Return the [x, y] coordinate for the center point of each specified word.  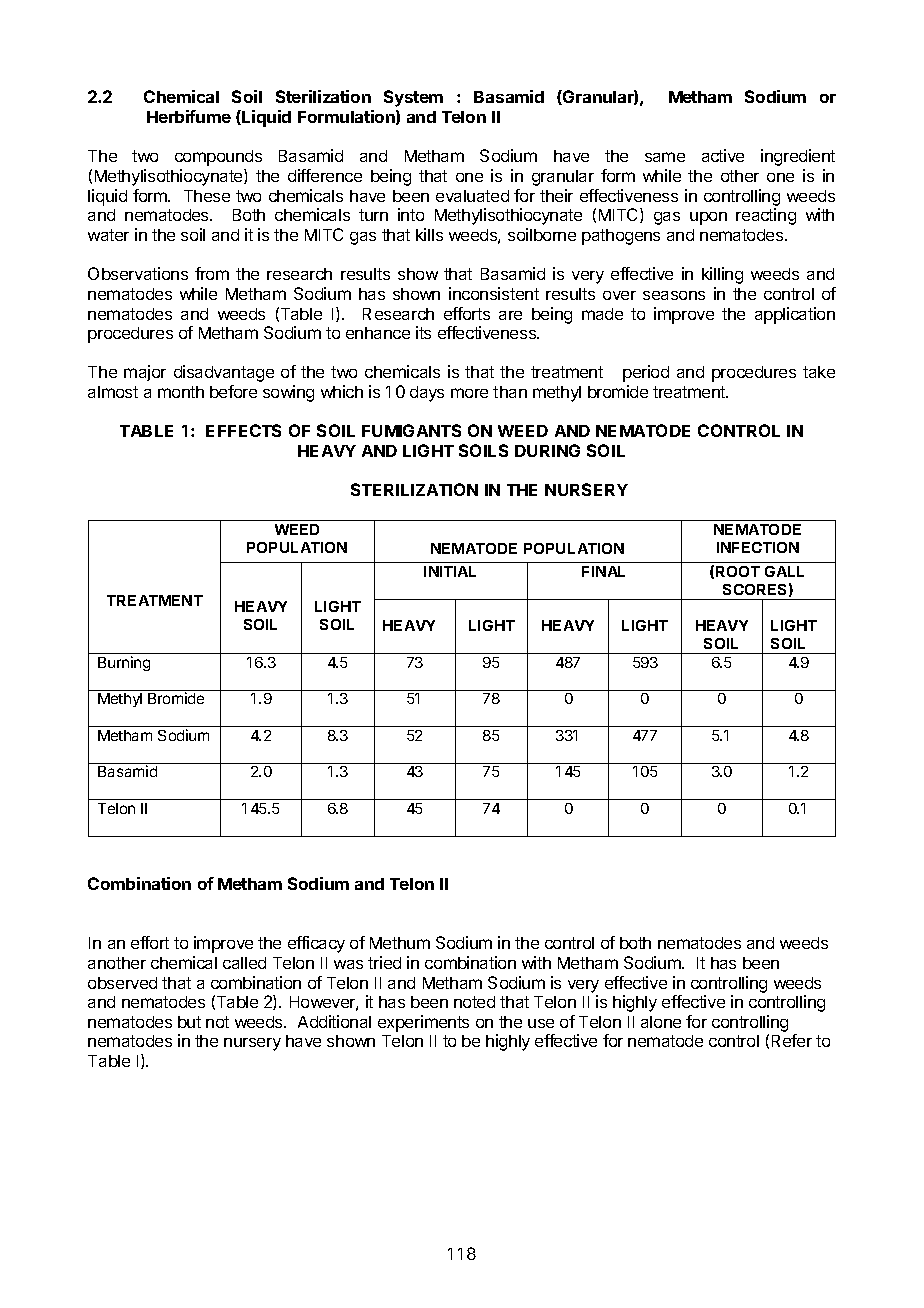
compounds [218, 158]
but [189, 1022]
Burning [124, 663]
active [723, 155]
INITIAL [450, 571]
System [413, 98]
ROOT [738, 571]
